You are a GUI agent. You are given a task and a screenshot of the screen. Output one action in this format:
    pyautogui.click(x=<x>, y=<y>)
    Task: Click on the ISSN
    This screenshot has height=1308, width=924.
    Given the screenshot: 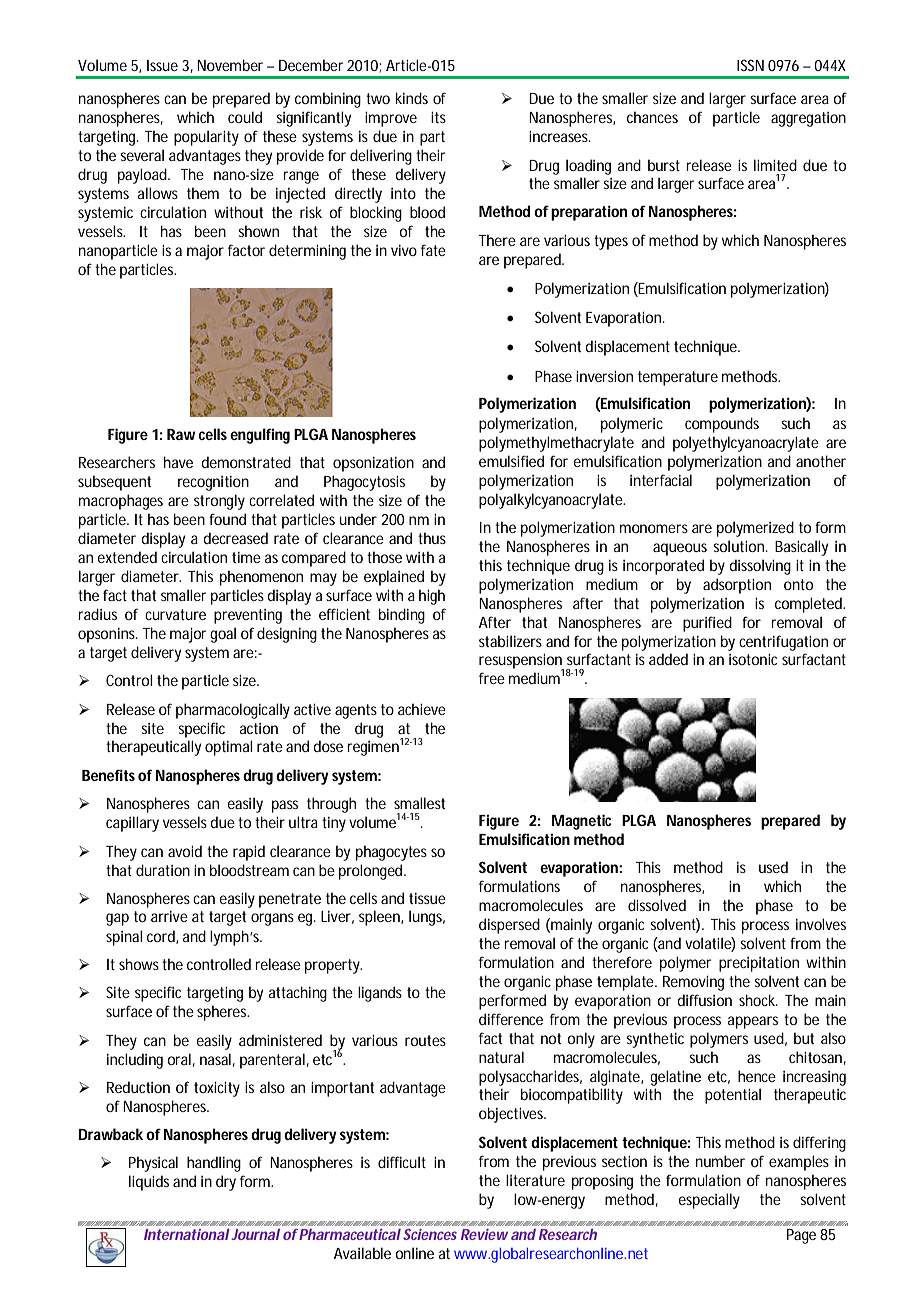 What is the action you would take?
    pyautogui.click(x=750, y=65)
